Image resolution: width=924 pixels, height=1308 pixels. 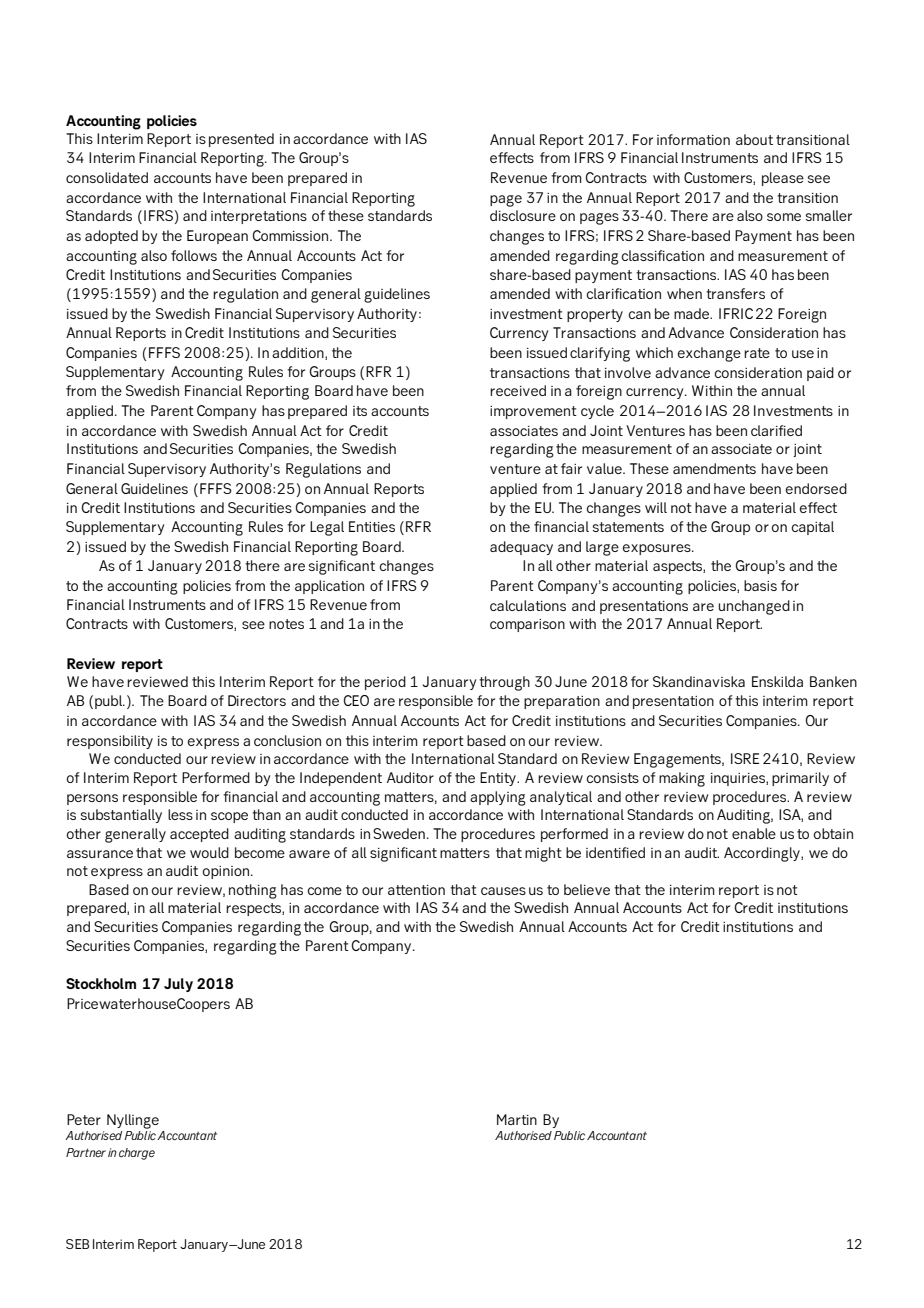 I want to click on adequacy, so click(x=521, y=548).
